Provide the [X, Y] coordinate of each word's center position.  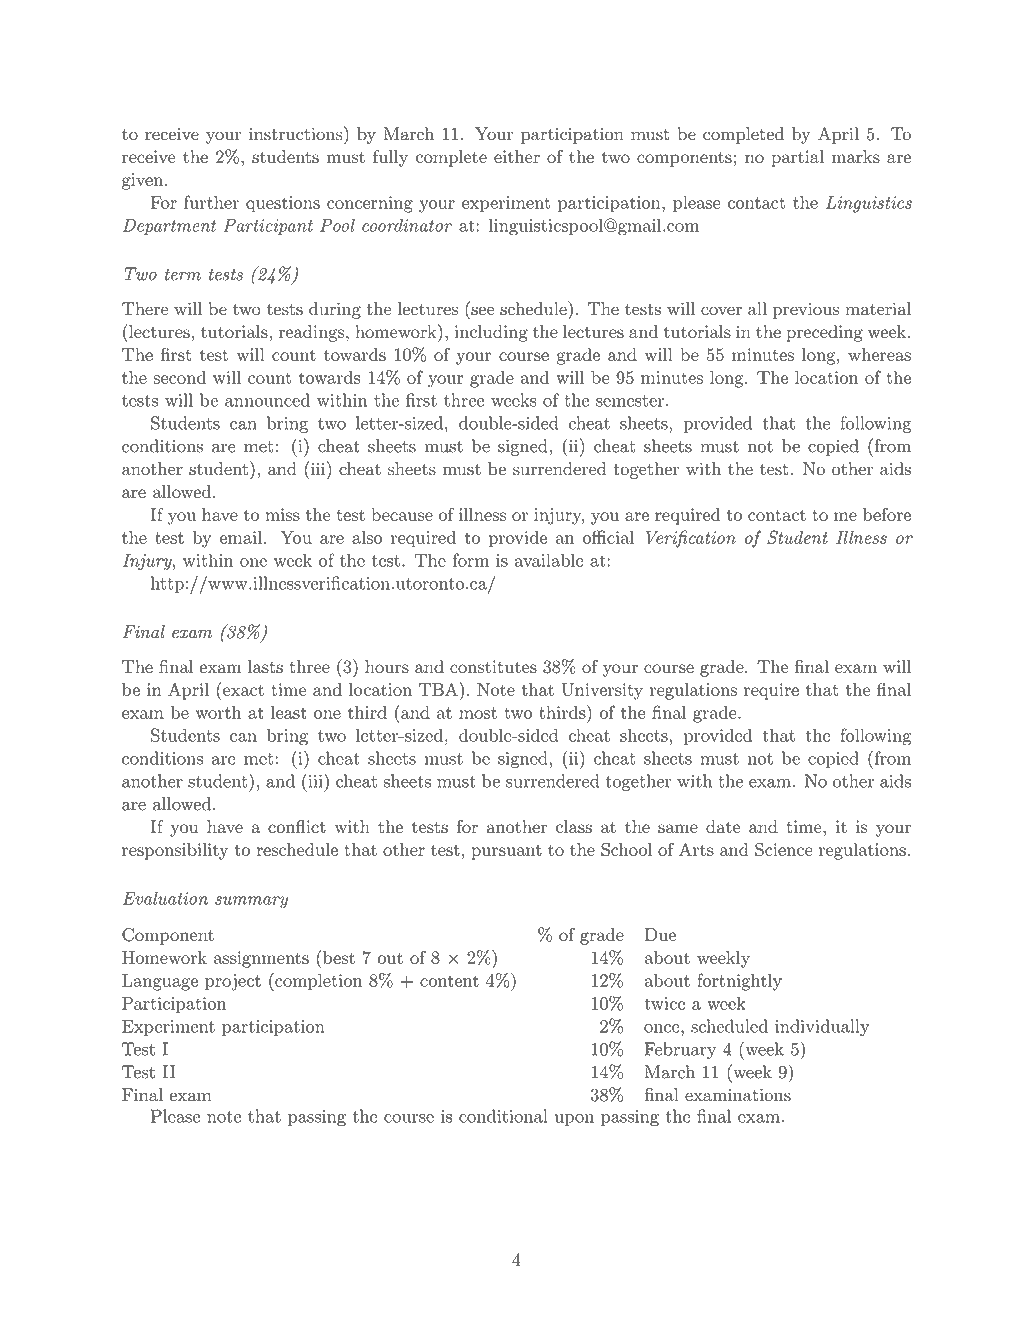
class [574, 826]
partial [797, 158]
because [402, 514]
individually [822, 1027]
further [211, 202]
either [517, 156]
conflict [297, 826]
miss [282, 514]
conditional [503, 1116]
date [723, 826]
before [887, 514]
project [233, 982]
